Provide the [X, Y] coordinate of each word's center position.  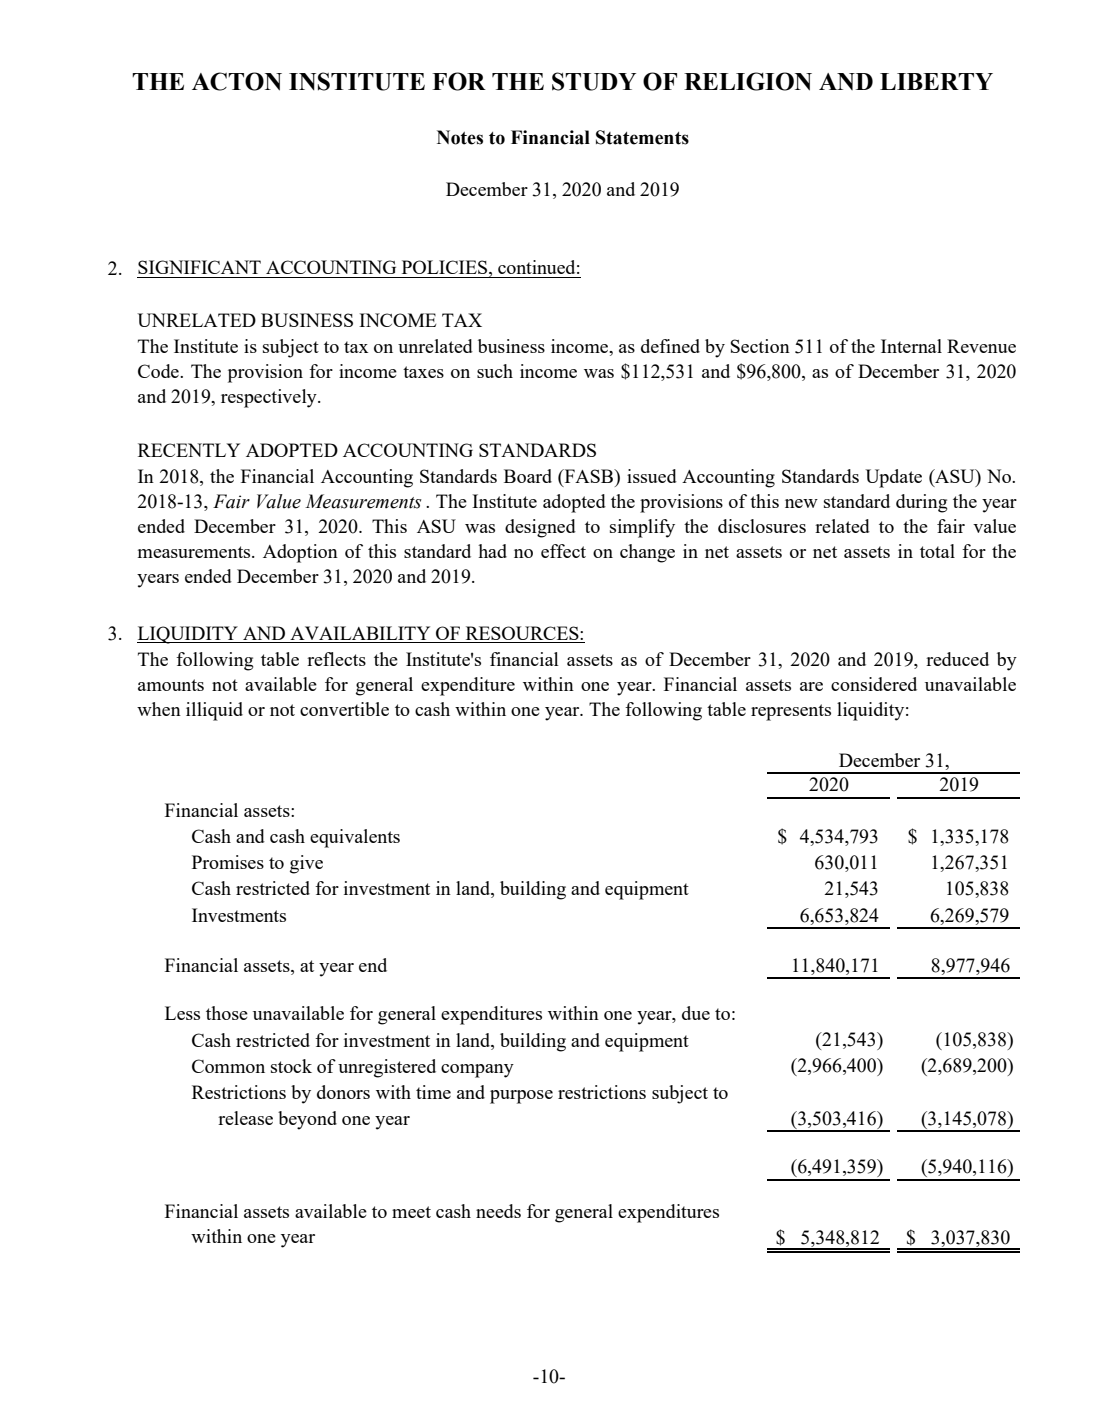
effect [563, 551]
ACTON [237, 81]
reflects [336, 659]
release [245, 1118]
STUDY [594, 81]
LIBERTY [936, 81]
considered [874, 684]
